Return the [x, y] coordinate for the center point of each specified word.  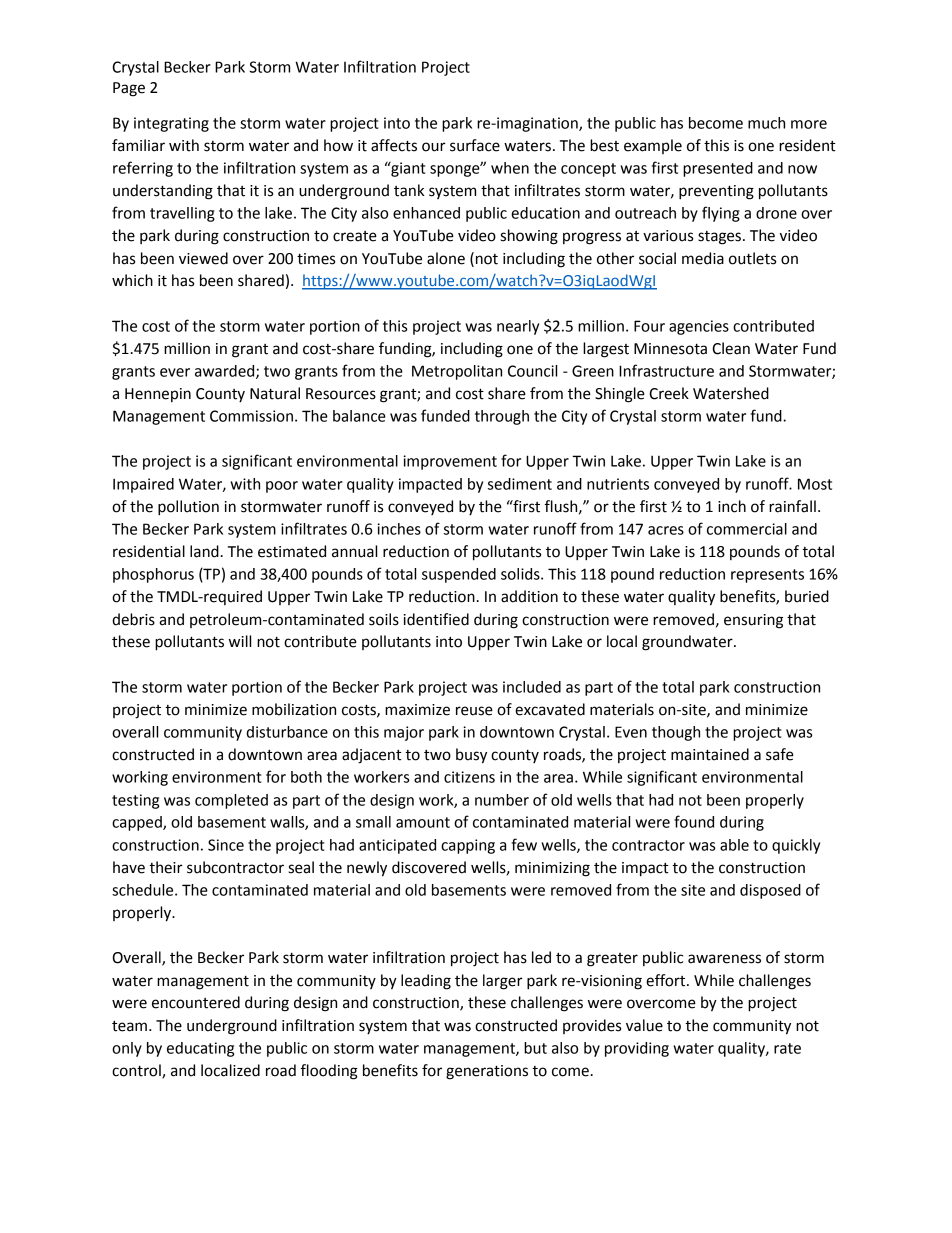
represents [767, 576]
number [502, 800]
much [766, 123]
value [644, 1025]
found [694, 821]
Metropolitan [457, 372]
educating [200, 1049]
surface [475, 145]
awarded [226, 372]
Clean [731, 348]
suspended [459, 575]
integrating [171, 124]
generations [487, 1072]
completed [231, 801]
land [204, 551]
